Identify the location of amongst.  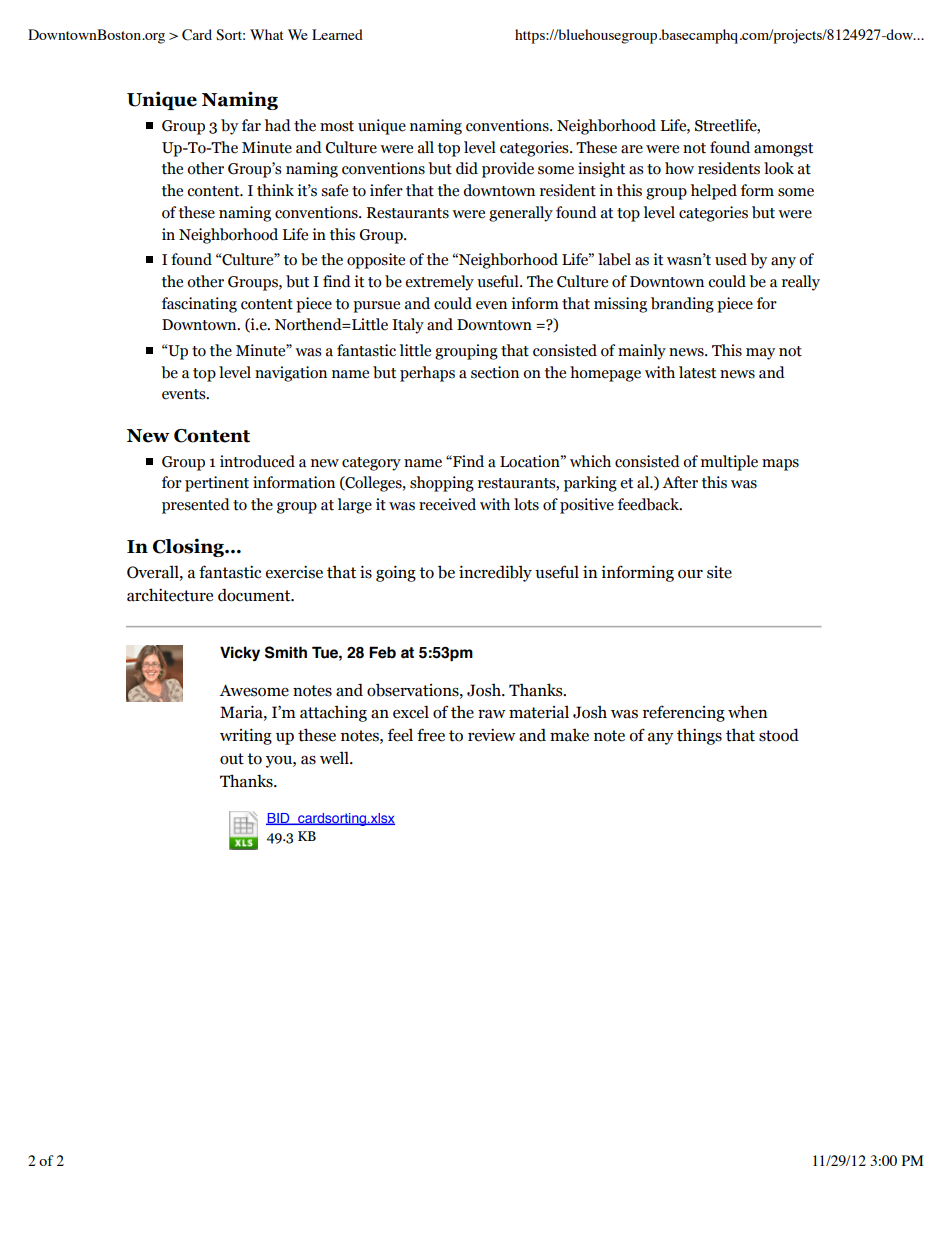
(783, 150).
